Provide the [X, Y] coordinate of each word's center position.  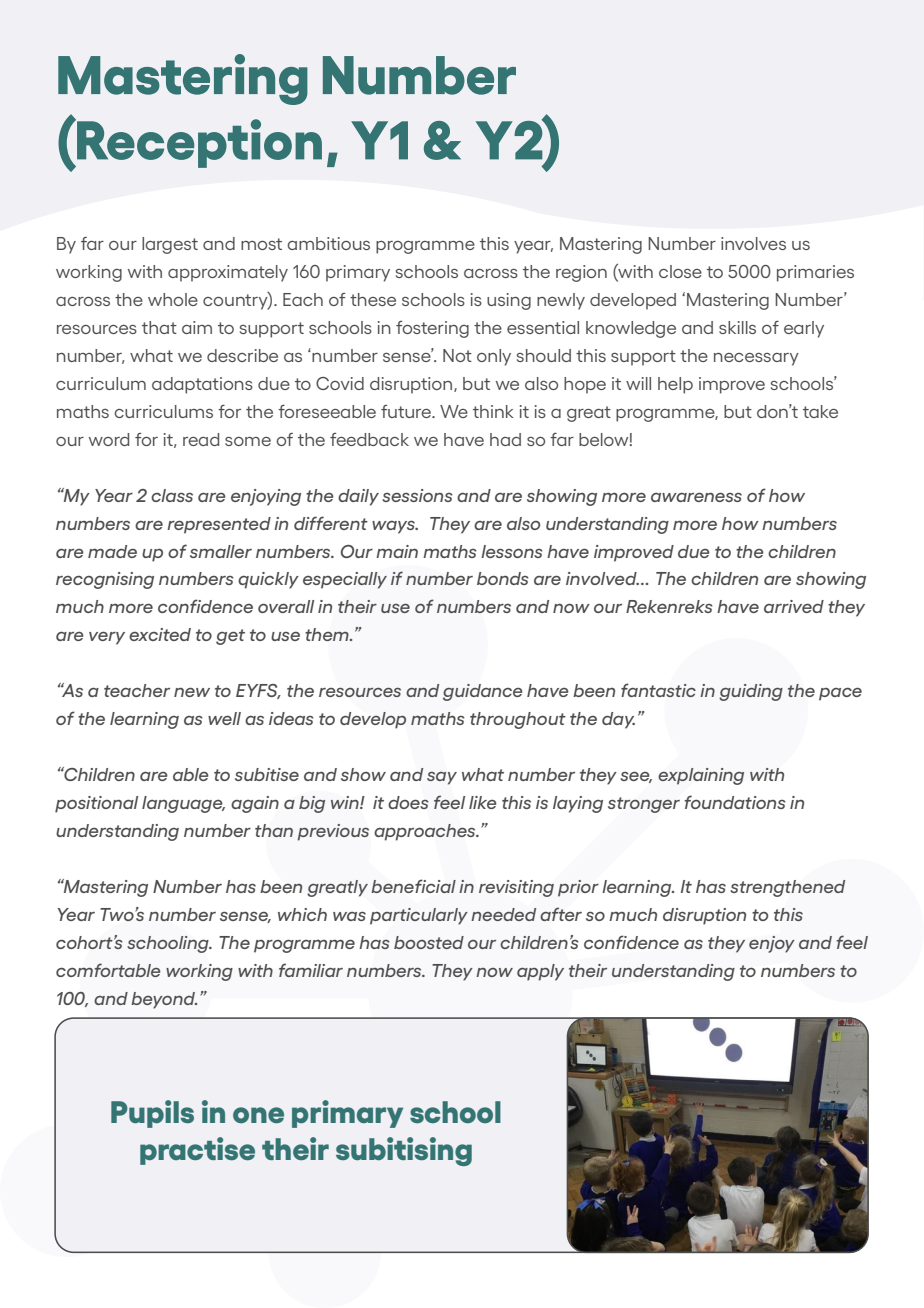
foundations [735, 802]
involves [753, 243]
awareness [696, 497]
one [258, 1115]
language [183, 804]
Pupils [152, 1114]
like [483, 802]
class [172, 495]
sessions [417, 495]
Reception [198, 143]
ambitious [328, 243]
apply [540, 972]
